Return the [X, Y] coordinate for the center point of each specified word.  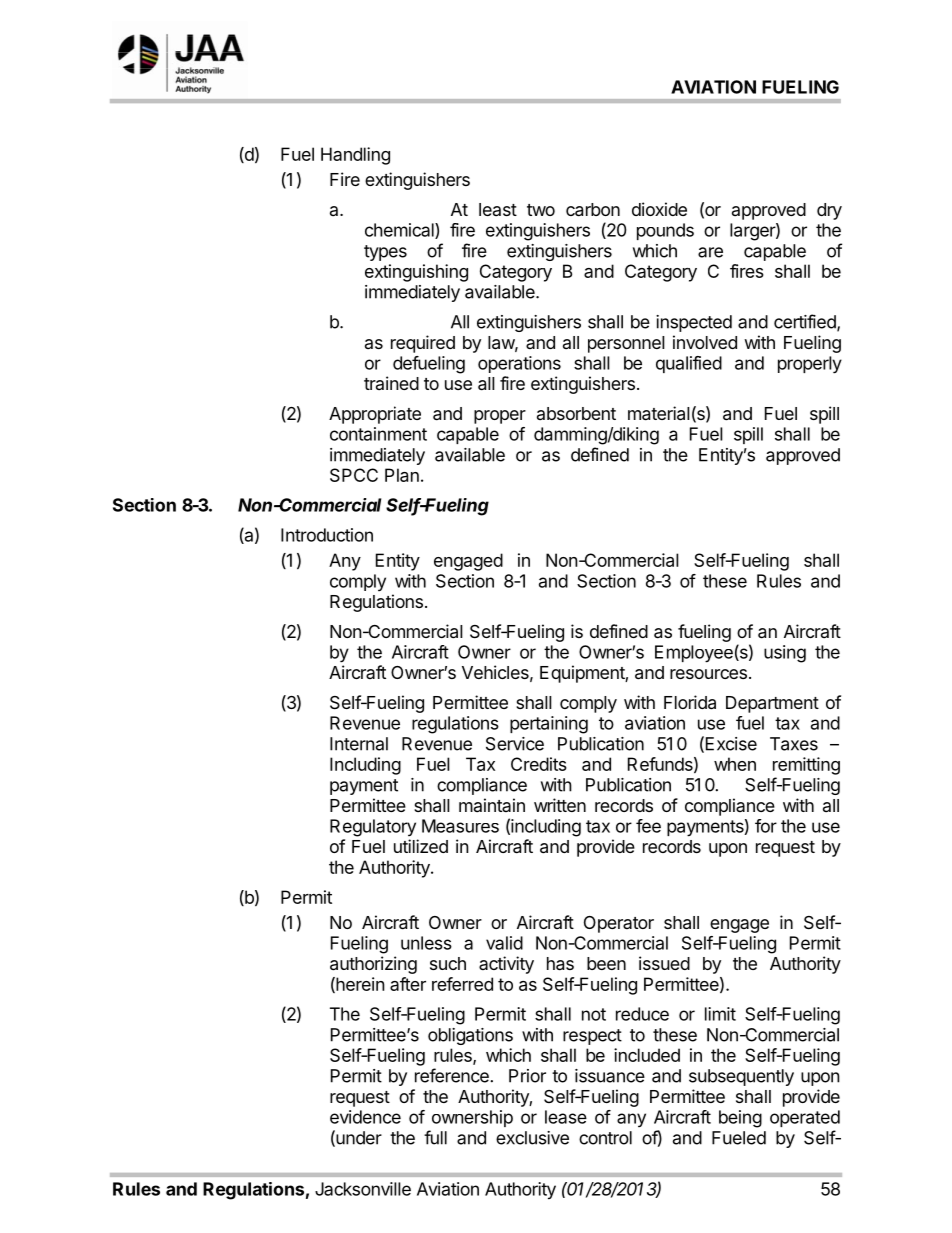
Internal [359, 744]
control [605, 1138]
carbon [593, 210]
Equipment [583, 674]
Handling [355, 156]
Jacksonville [363, 1189]
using [785, 654]
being [740, 1119]
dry [829, 211]
